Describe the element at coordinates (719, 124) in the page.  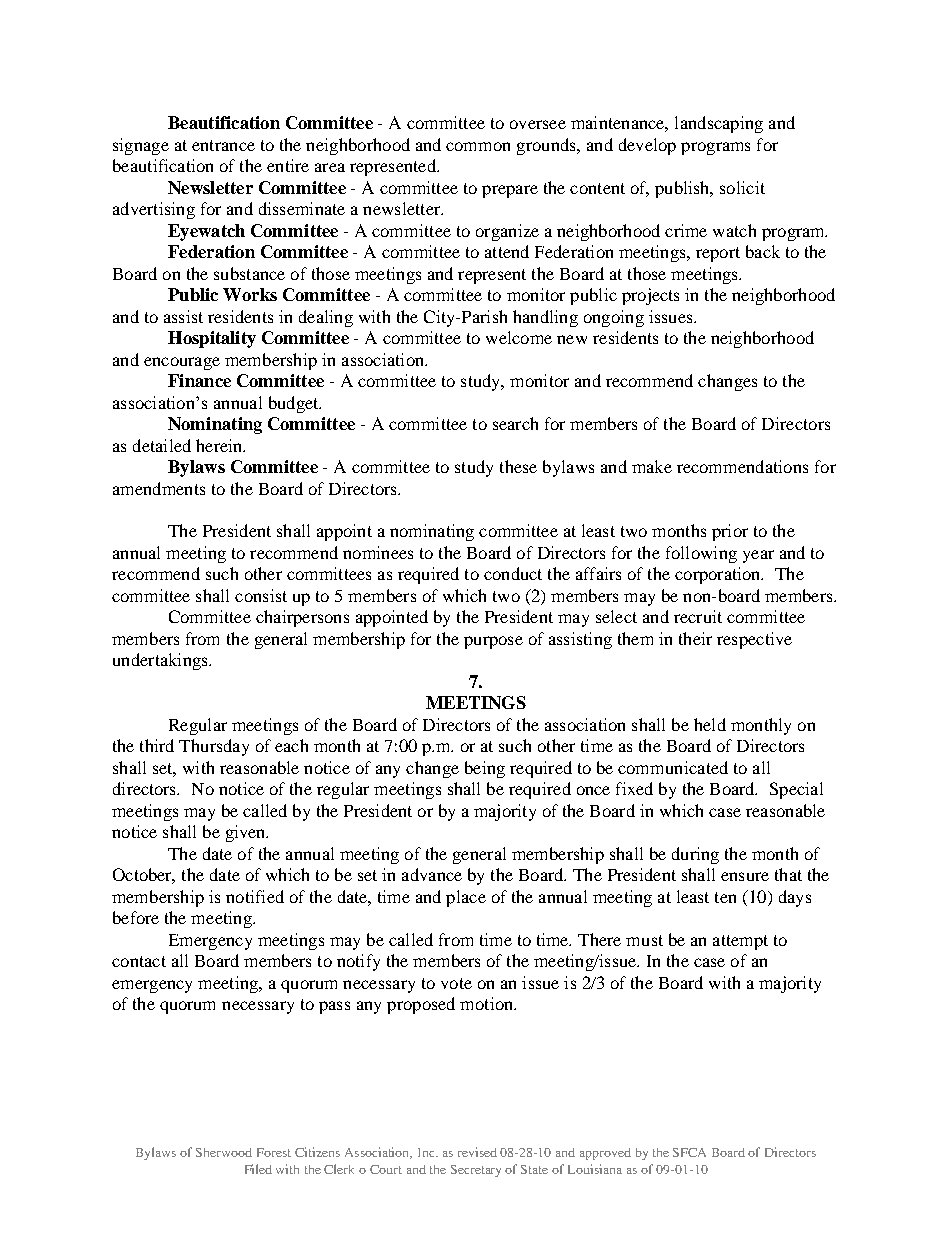
I see `landscaping` at that location.
